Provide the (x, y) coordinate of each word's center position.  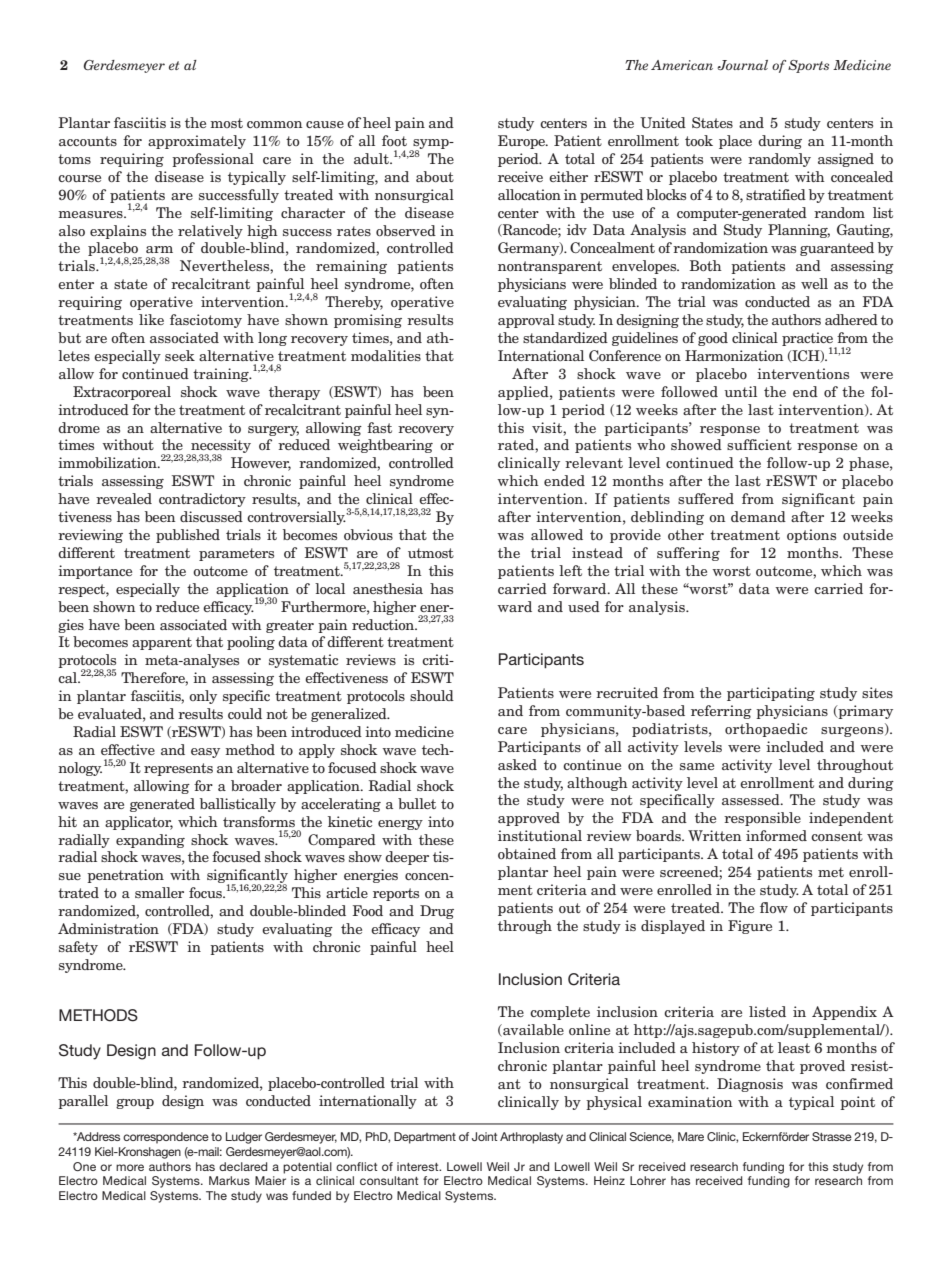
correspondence (166, 1138)
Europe (522, 142)
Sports (808, 66)
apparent (162, 643)
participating (771, 694)
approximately (197, 142)
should (432, 695)
